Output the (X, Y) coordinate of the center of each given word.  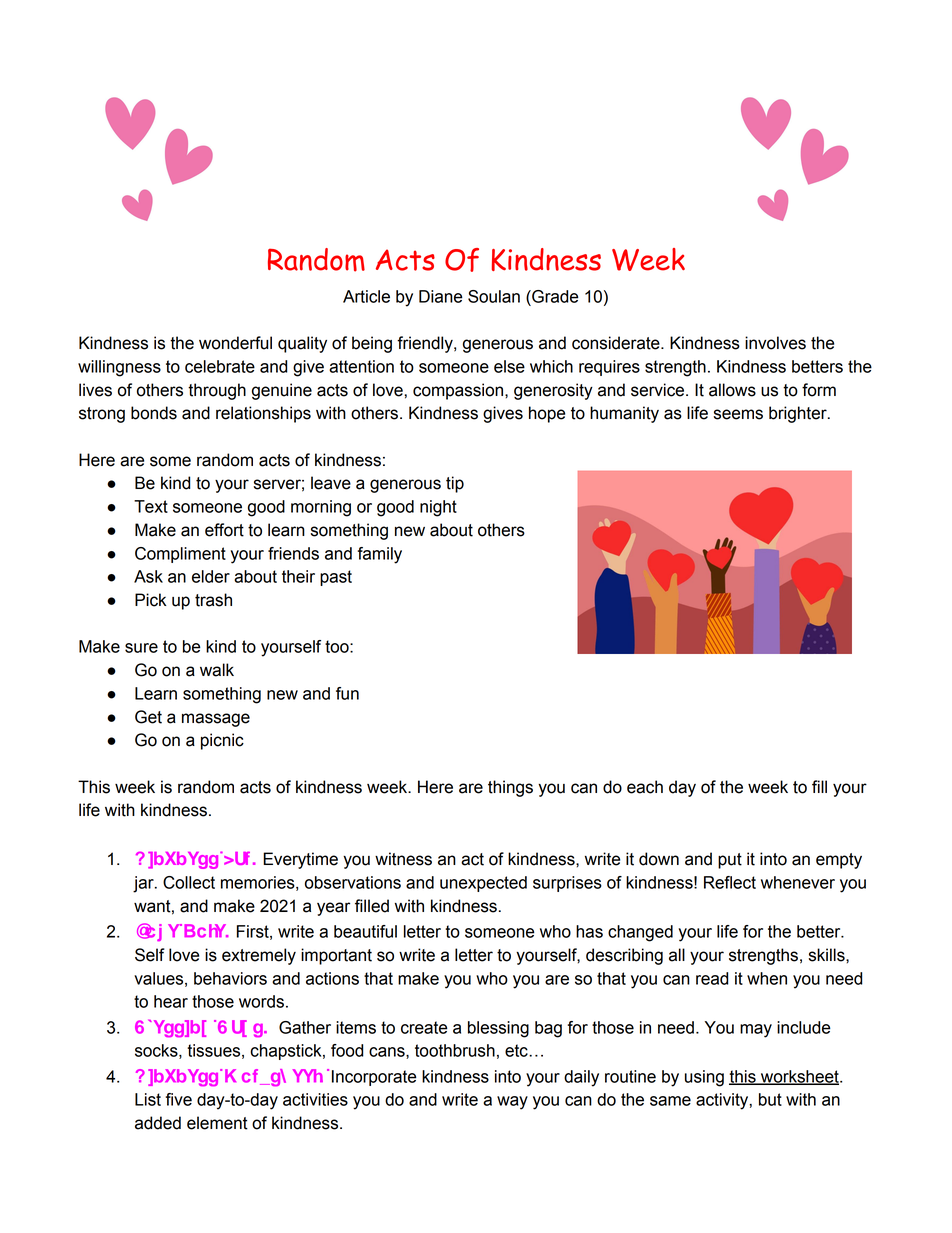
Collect (189, 882)
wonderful (235, 343)
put (730, 861)
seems (738, 414)
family (380, 555)
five (179, 1099)
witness (403, 859)
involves (775, 343)
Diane (441, 296)
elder (211, 576)
